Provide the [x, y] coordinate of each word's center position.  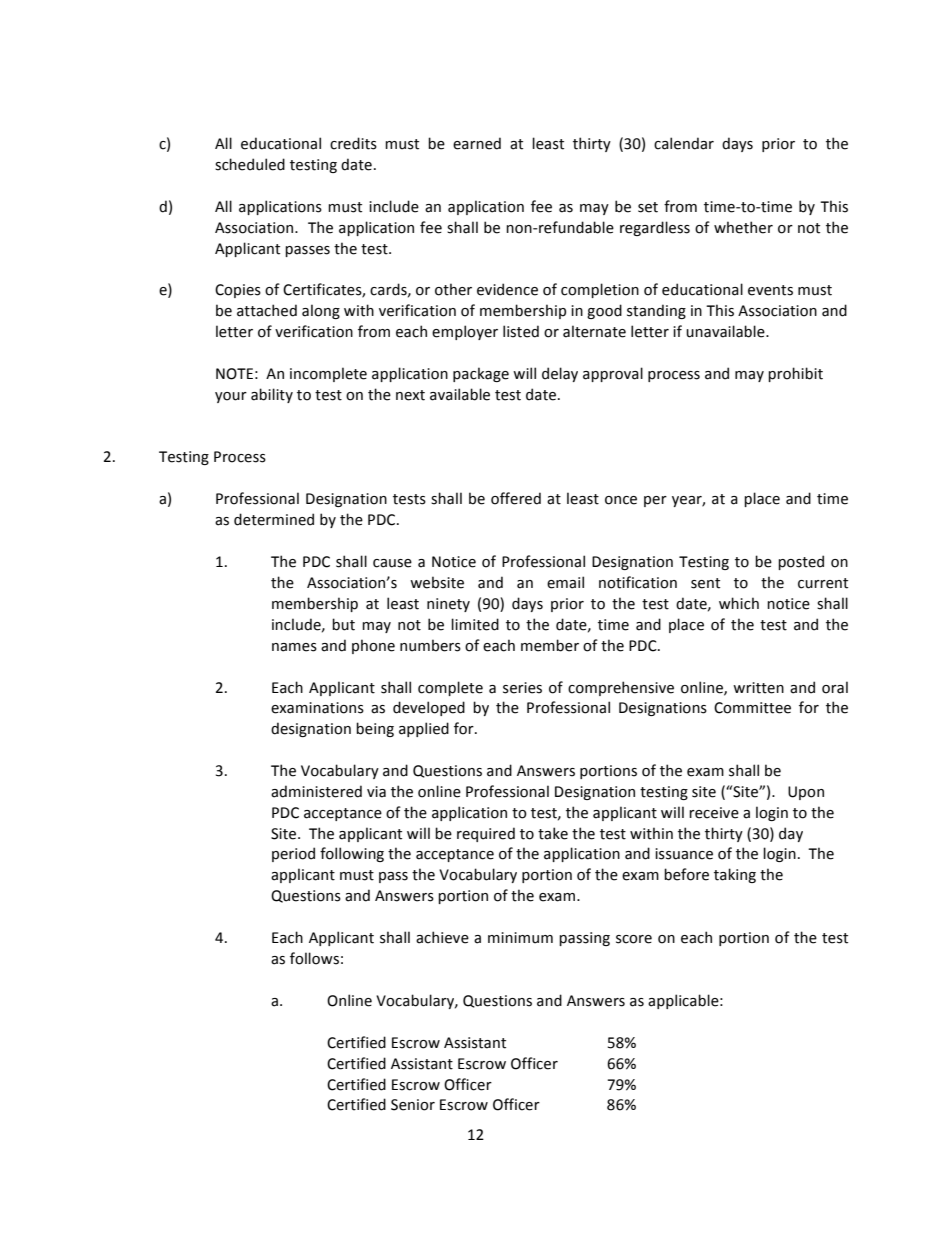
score [634, 939]
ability [272, 395]
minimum [520, 938]
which [739, 603]
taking [735, 875]
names [294, 647]
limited [475, 624]
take [553, 833]
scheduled [250, 164]
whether [743, 227]
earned [477, 143]
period [293, 854]
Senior [413, 1105]
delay [560, 374]
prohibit [795, 374]
